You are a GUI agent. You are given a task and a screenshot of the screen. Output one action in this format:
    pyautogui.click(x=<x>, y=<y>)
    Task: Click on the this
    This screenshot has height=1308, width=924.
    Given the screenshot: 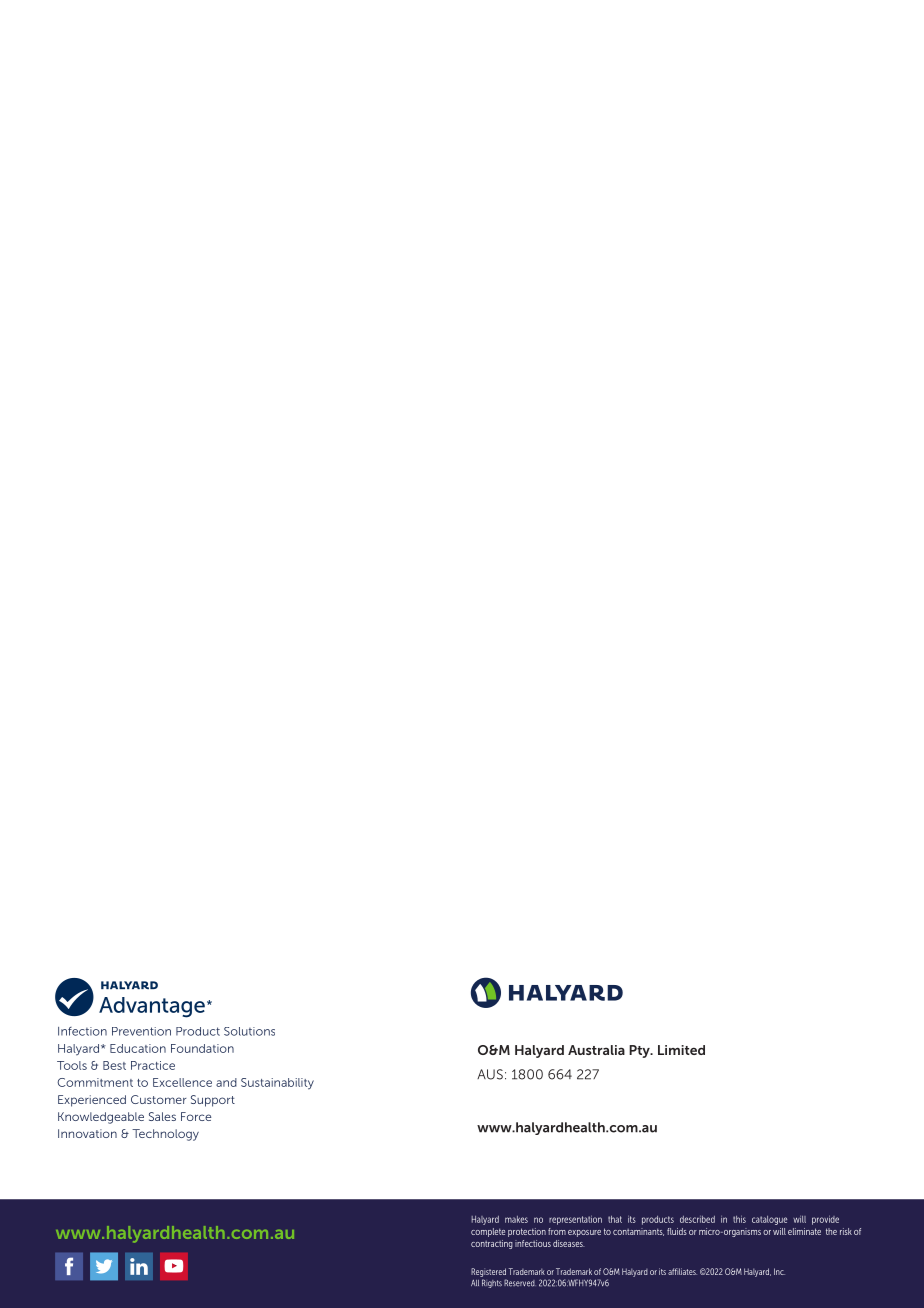 What is the action you would take?
    pyautogui.click(x=739, y=1219)
